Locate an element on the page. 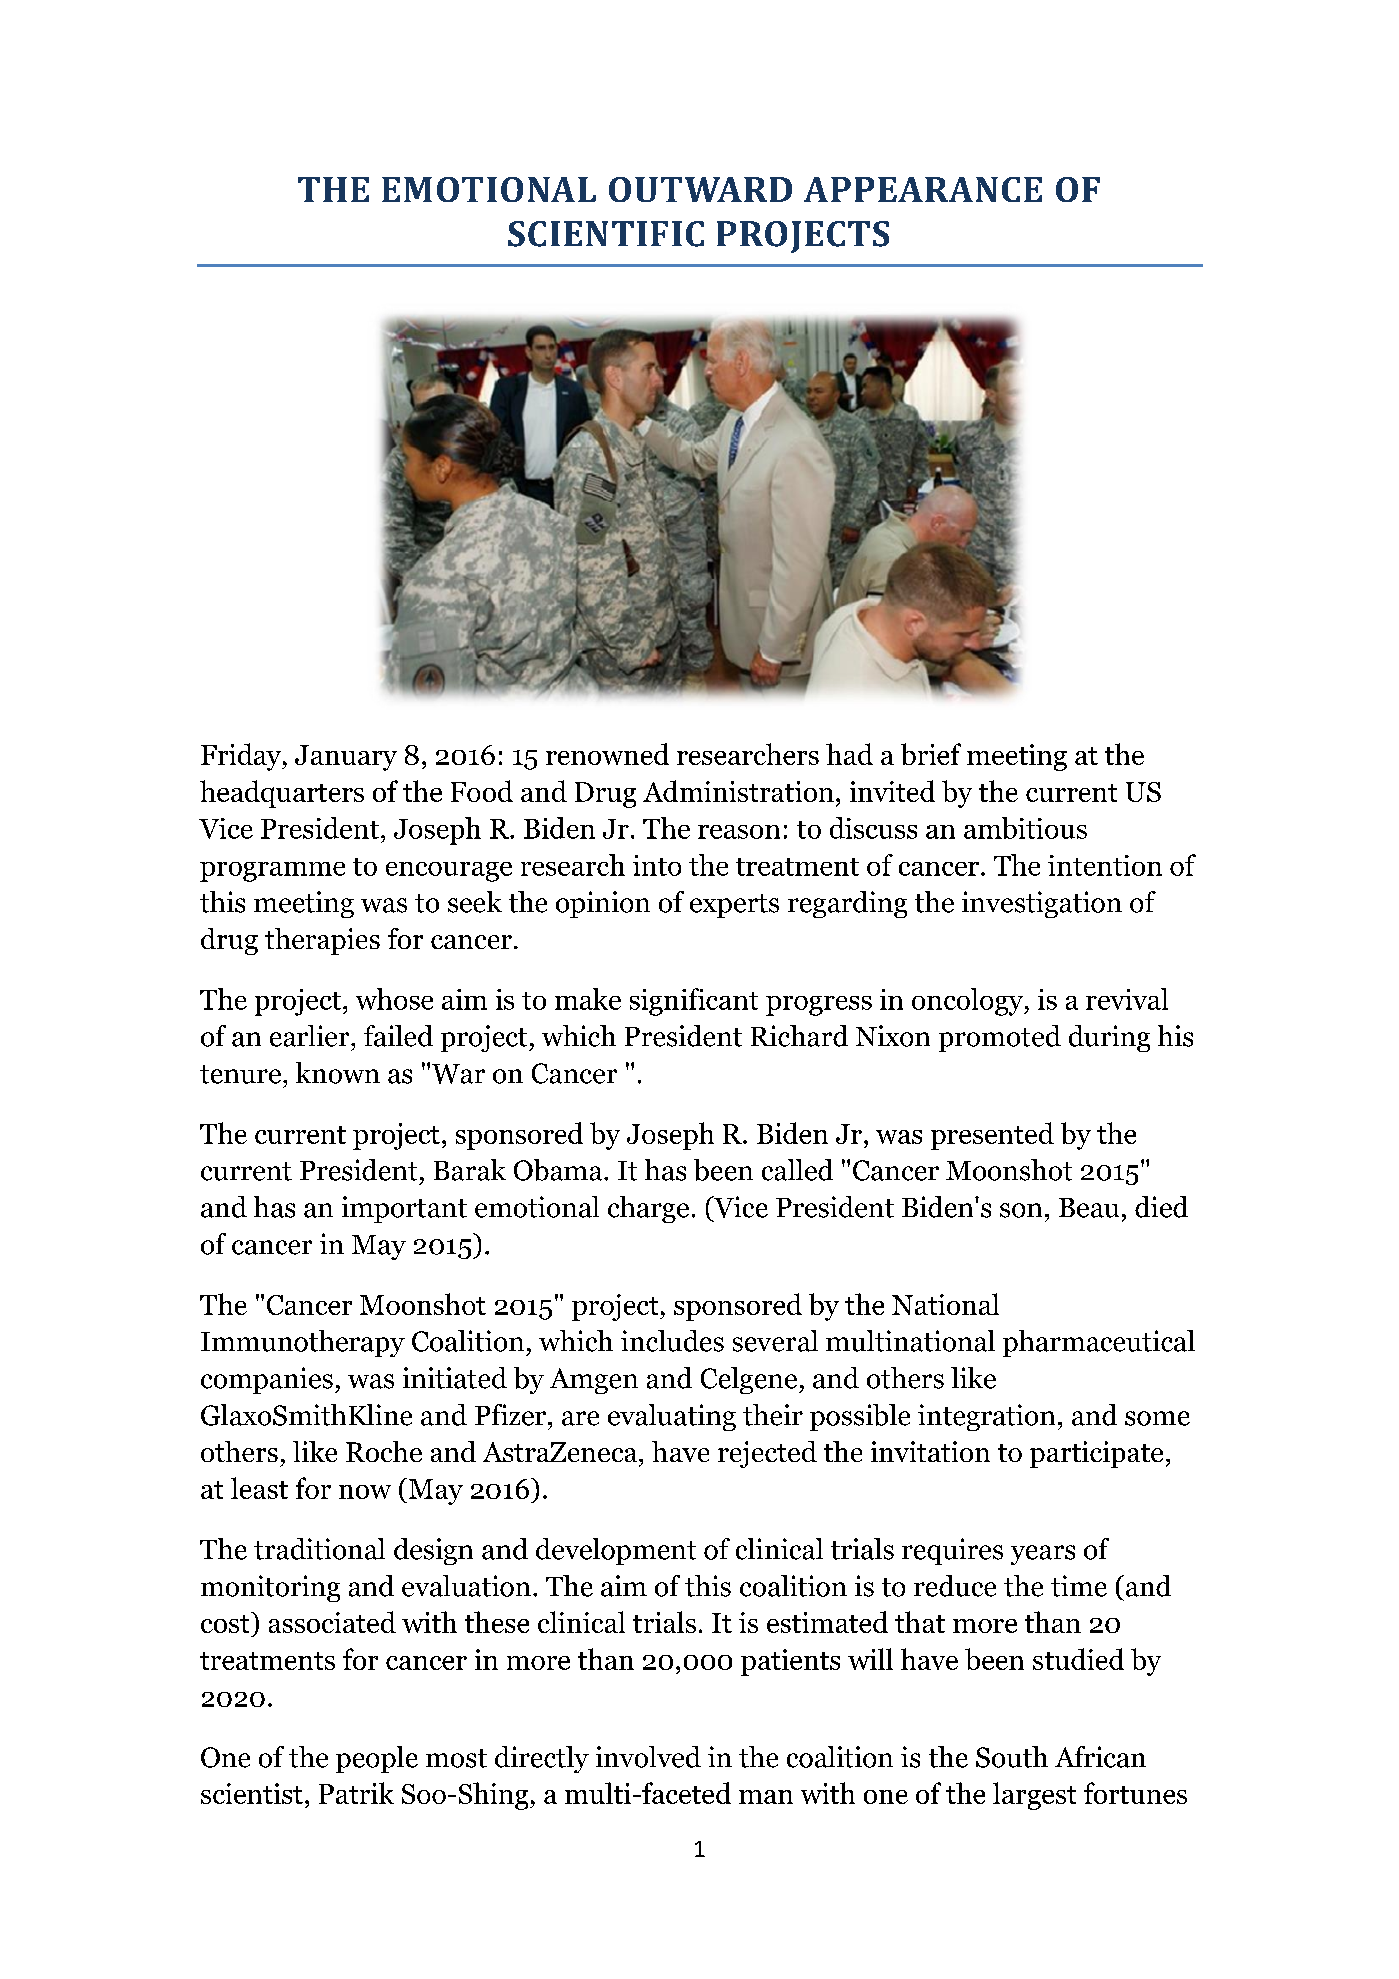 This document has height=1979, width=1399. APPEARANCE is located at coordinates (923, 189).
